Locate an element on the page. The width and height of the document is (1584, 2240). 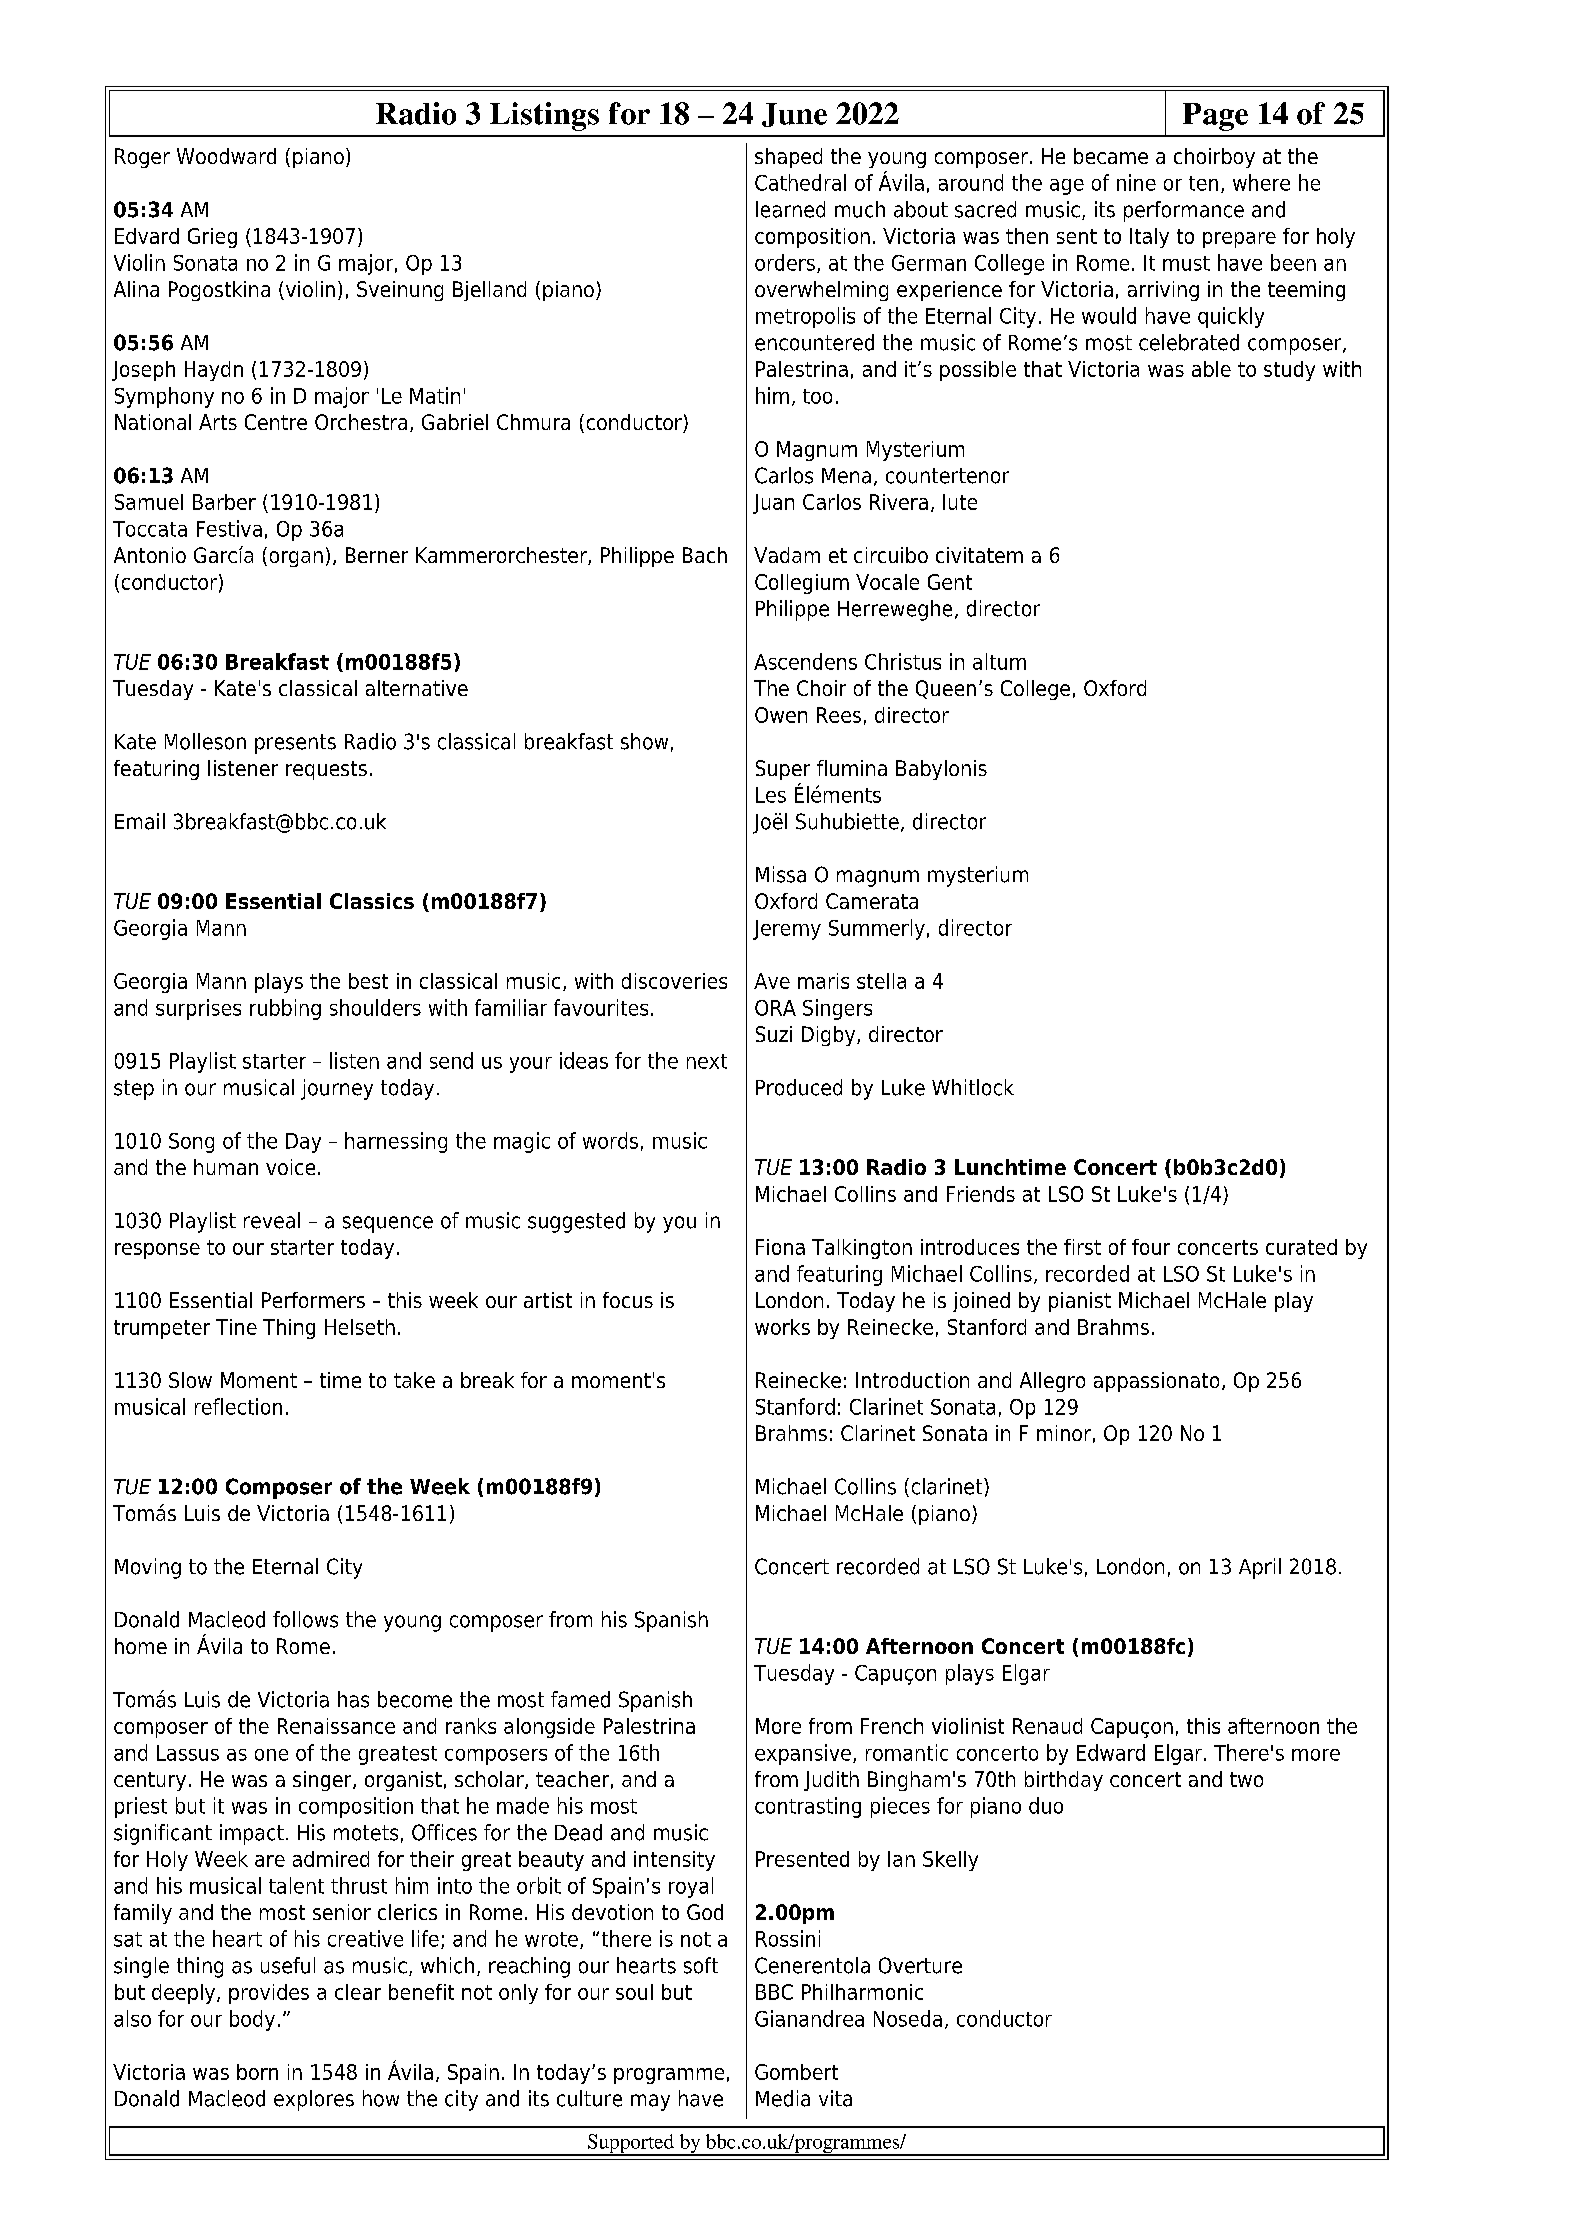
voice is located at coordinates (290, 1167).
